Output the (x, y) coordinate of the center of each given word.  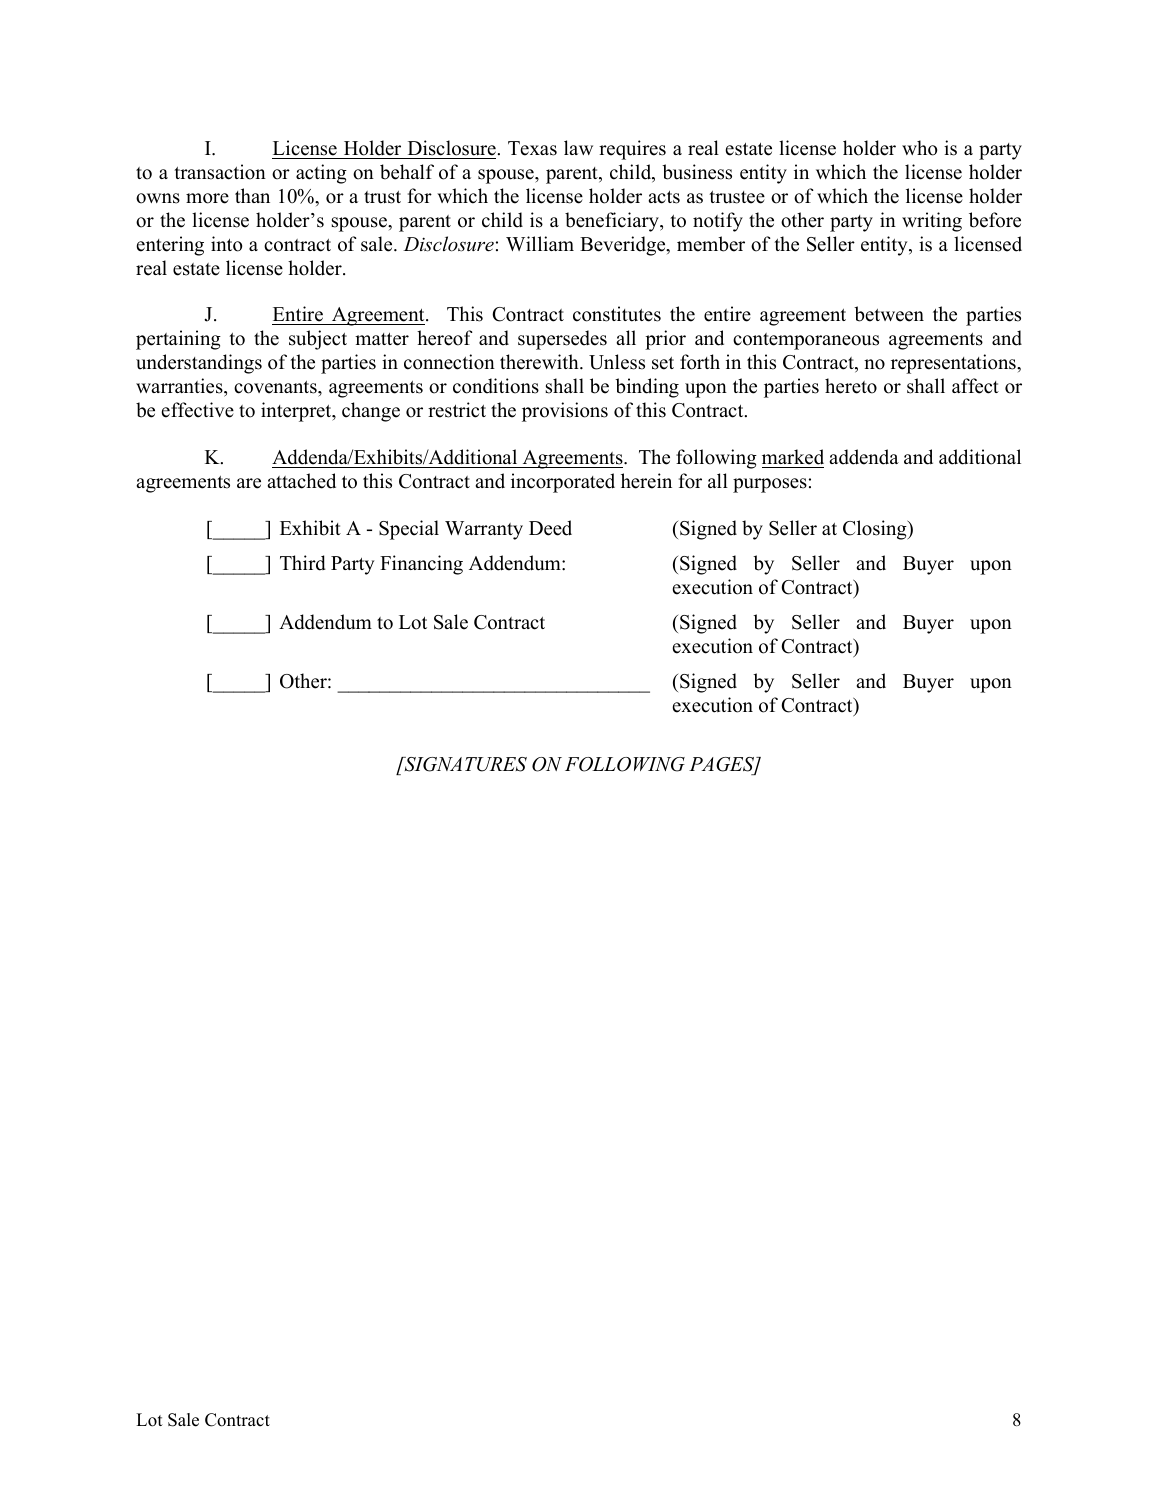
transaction (220, 172)
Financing (421, 565)
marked (793, 457)
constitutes (617, 314)
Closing (876, 530)
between (889, 314)
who (919, 148)
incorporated (563, 483)
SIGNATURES (464, 764)
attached (301, 481)
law (578, 147)
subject (318, 340)
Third (303, 563)
